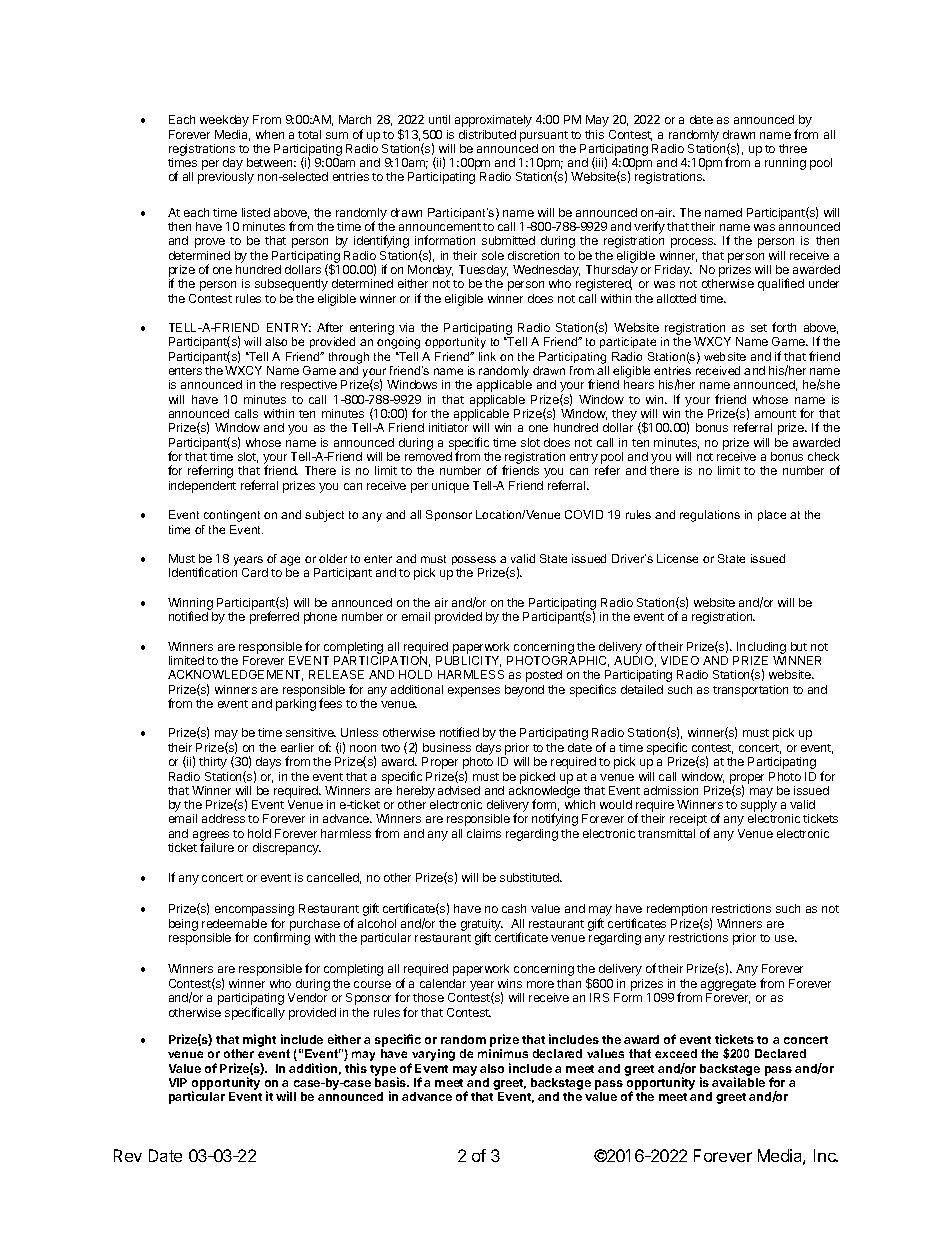  Describe the element at coordinates (761, 648) in the screenshot. I see `Including` at that location.
